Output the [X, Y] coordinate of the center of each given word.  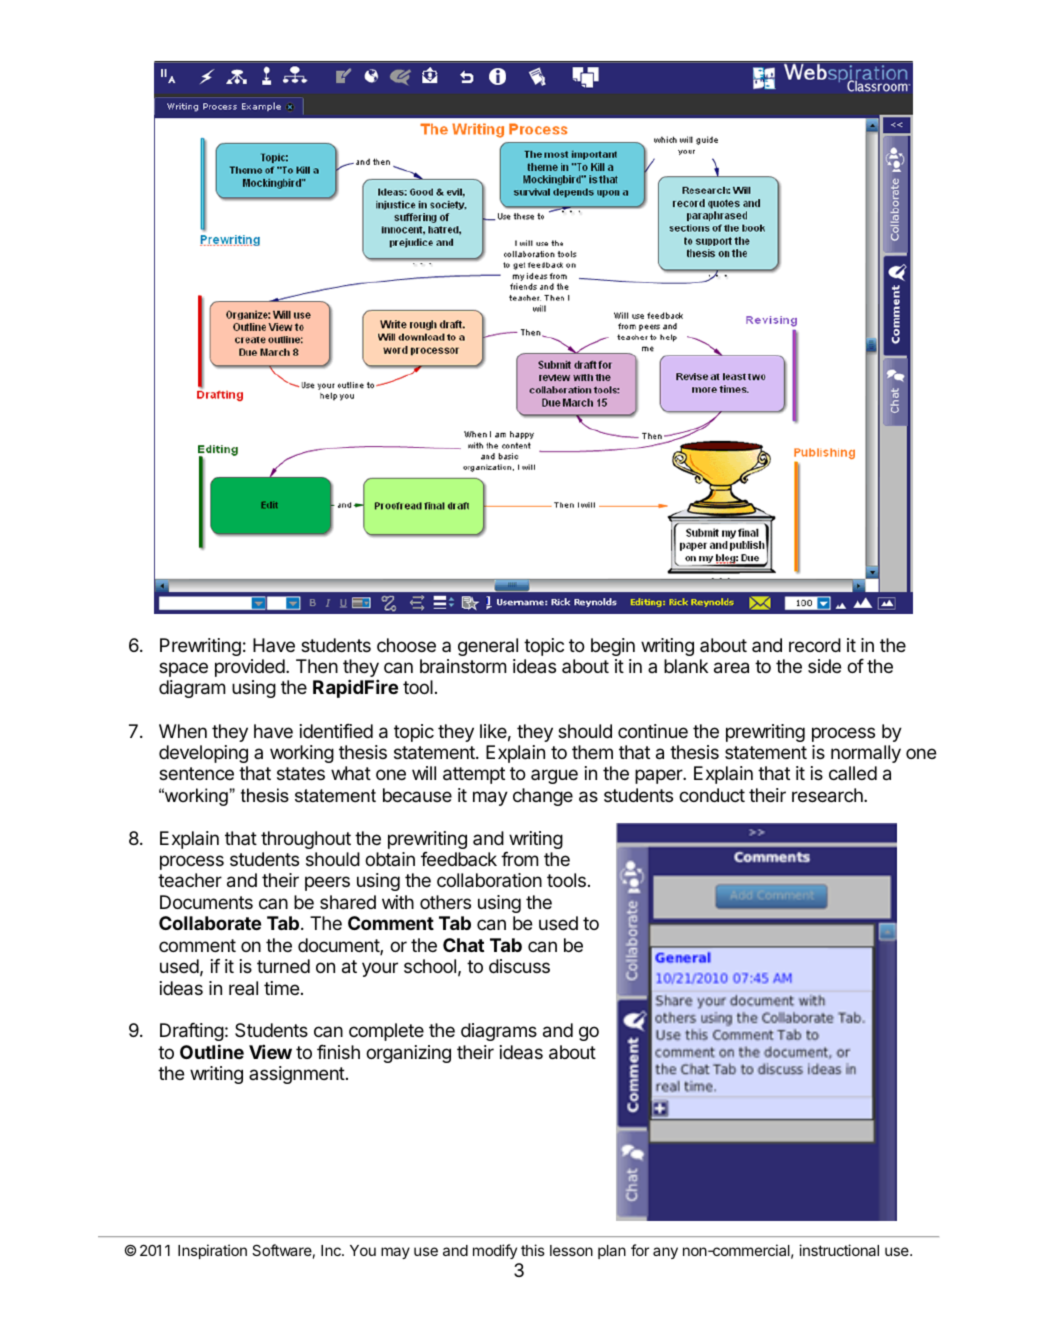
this [533, 1250]
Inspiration [212, 1251]
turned [283, 966]
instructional [839, 1250]
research [828, 795]
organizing [408, 1054]
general [488, 647]
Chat [463, 945]
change [543, 797]
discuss [519, 966]
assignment [297, 1075]
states [301, 774]
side [825, 666]
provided [251, 668]
